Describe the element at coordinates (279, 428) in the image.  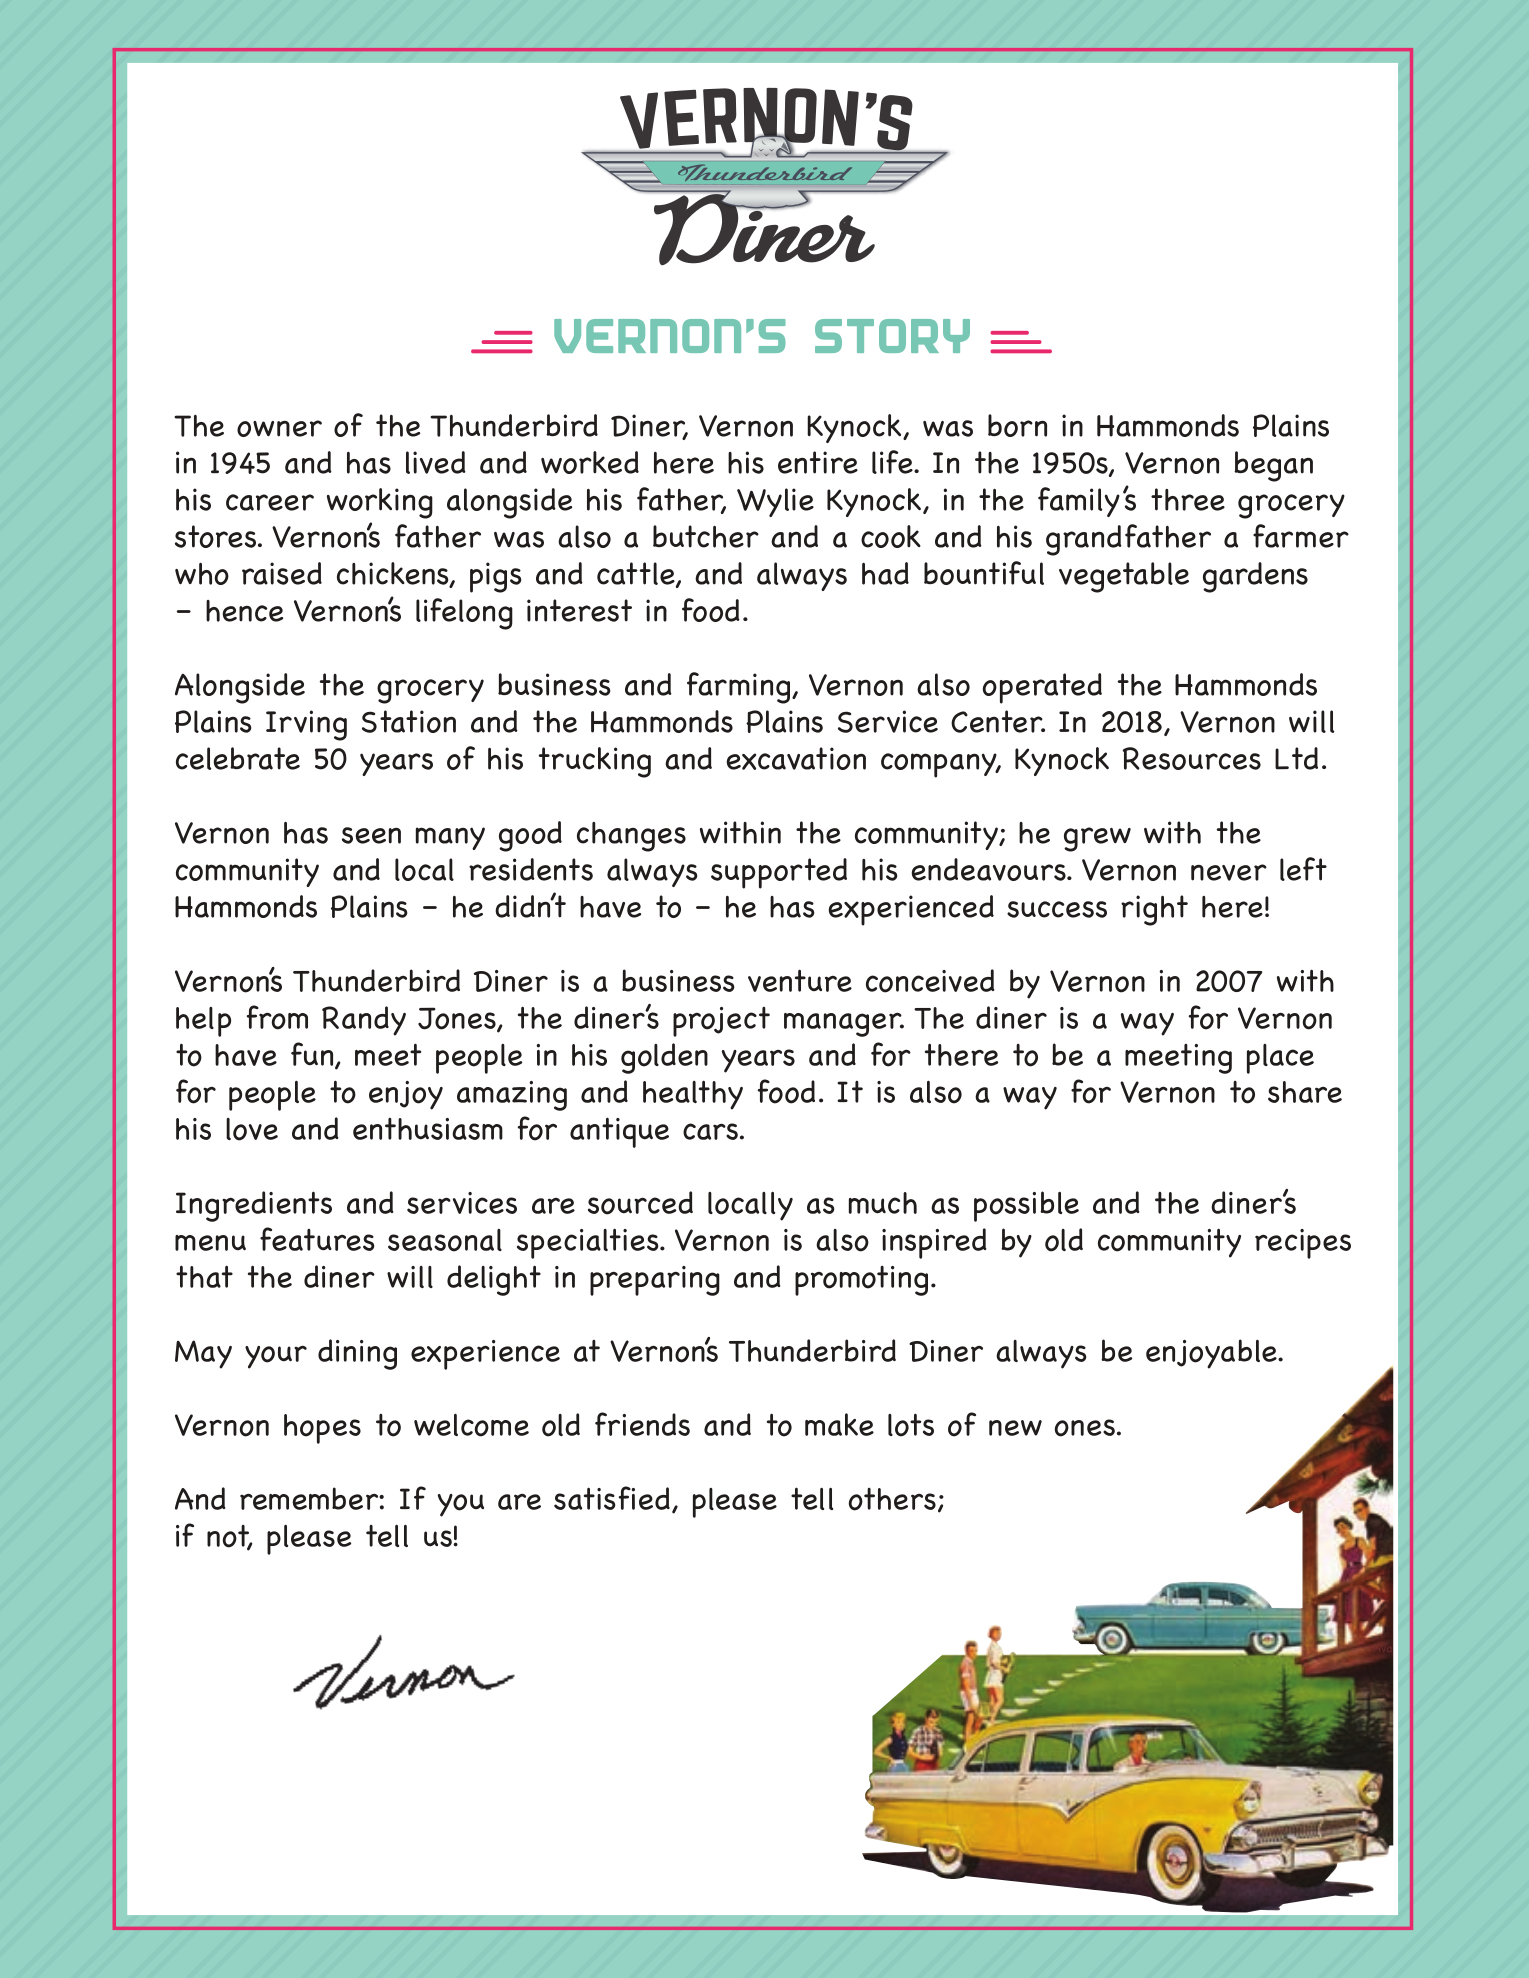
I see `owner` at that location.
